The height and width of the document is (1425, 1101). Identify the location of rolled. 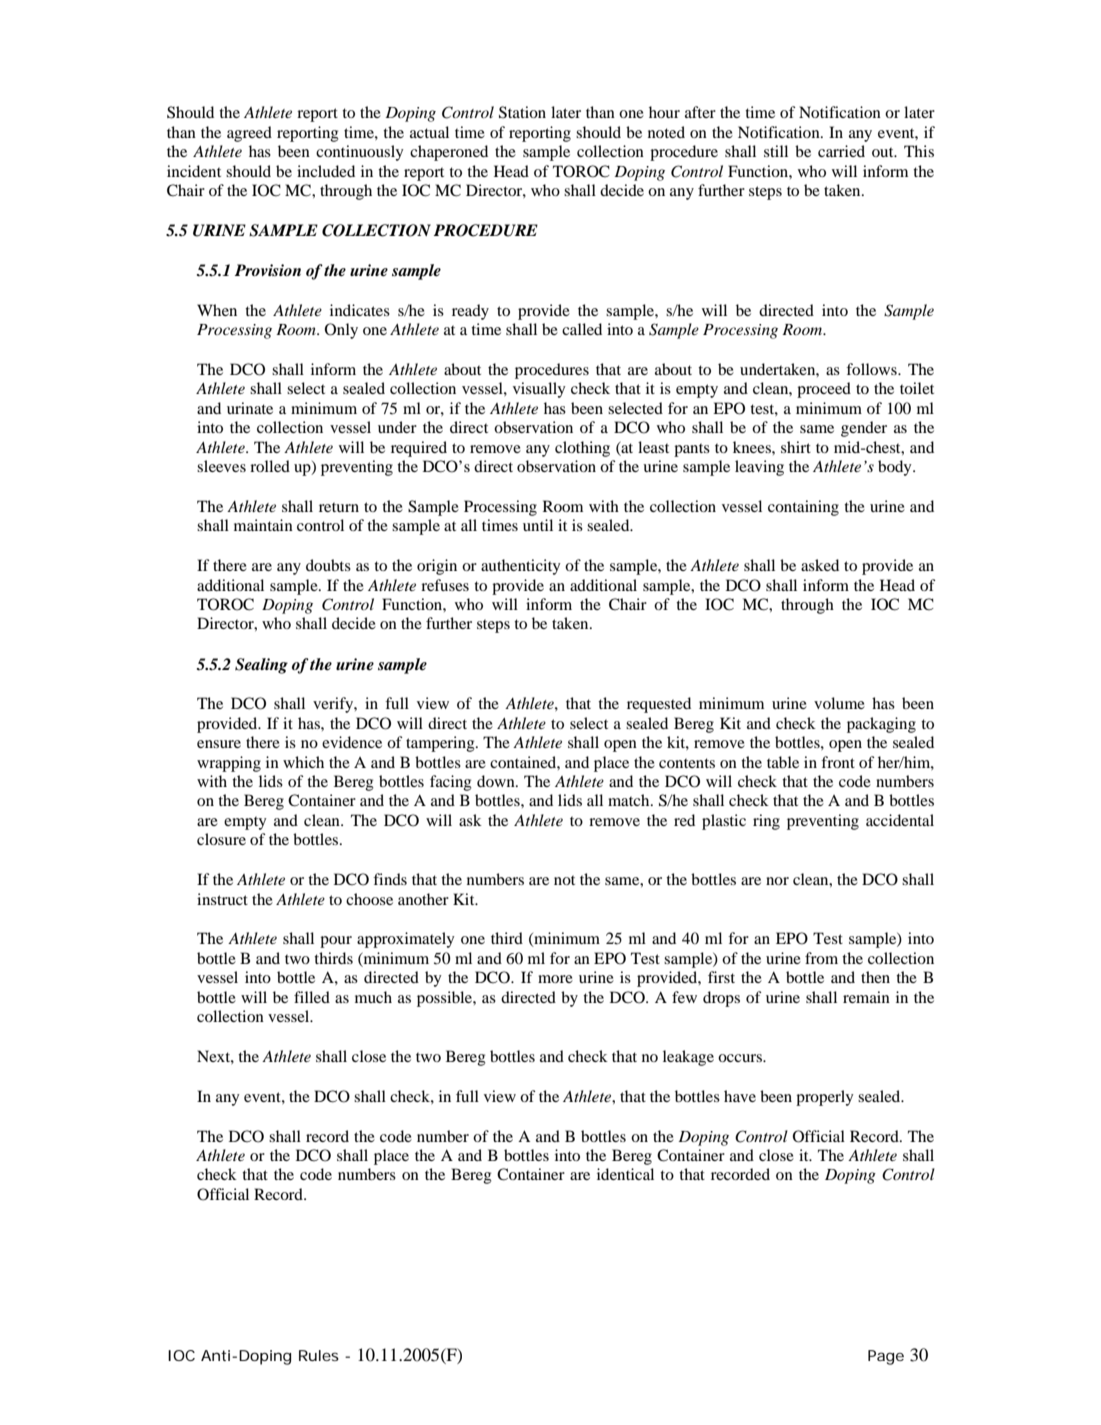
(270, 466).
